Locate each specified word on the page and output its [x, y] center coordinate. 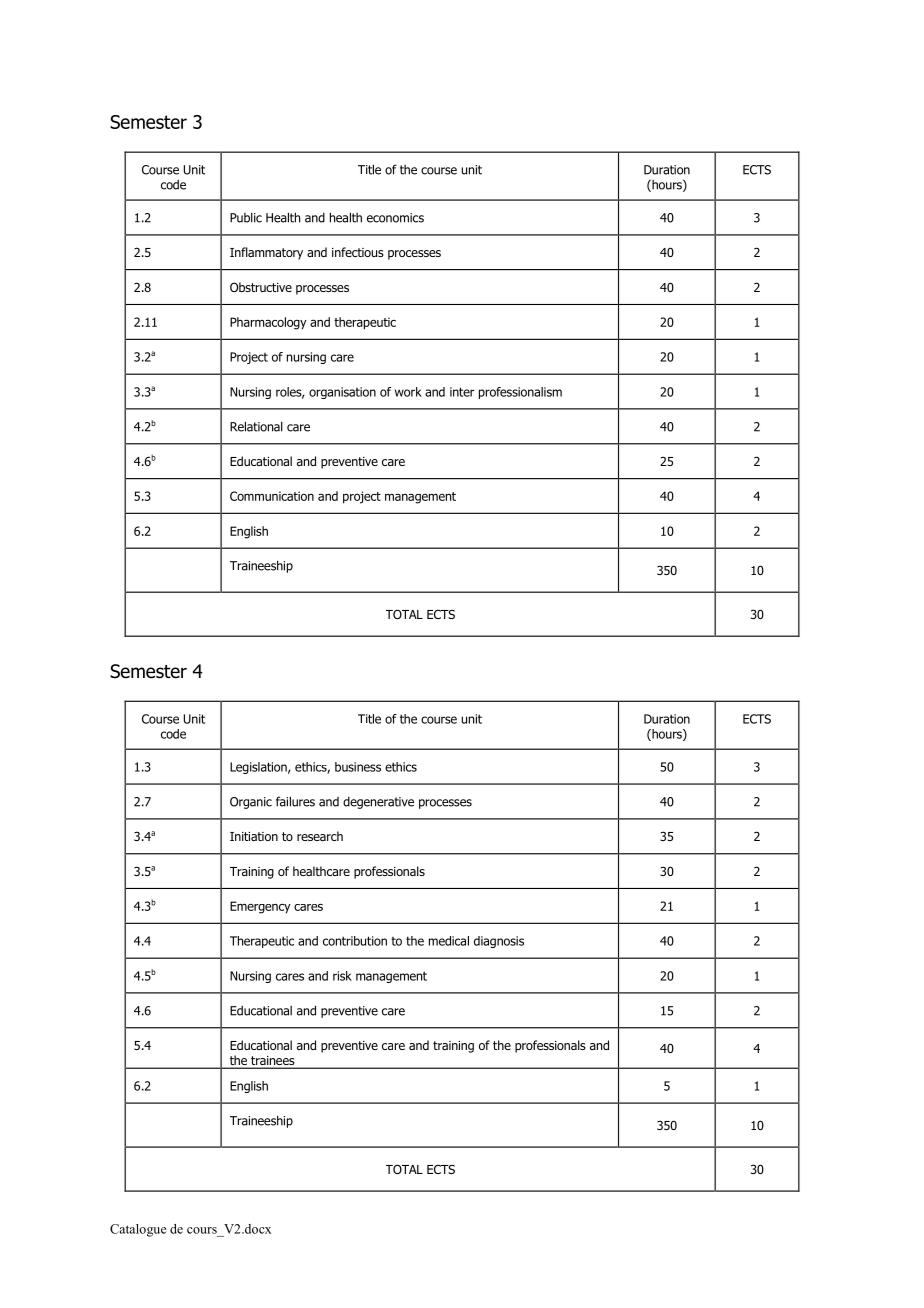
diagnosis [499, 942]
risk [342, 976]
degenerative [378, 802]
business [358, 767]
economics [395, 218]
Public [246, 217]
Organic [251, 803]
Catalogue [138, 1230]
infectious [358, 252]
